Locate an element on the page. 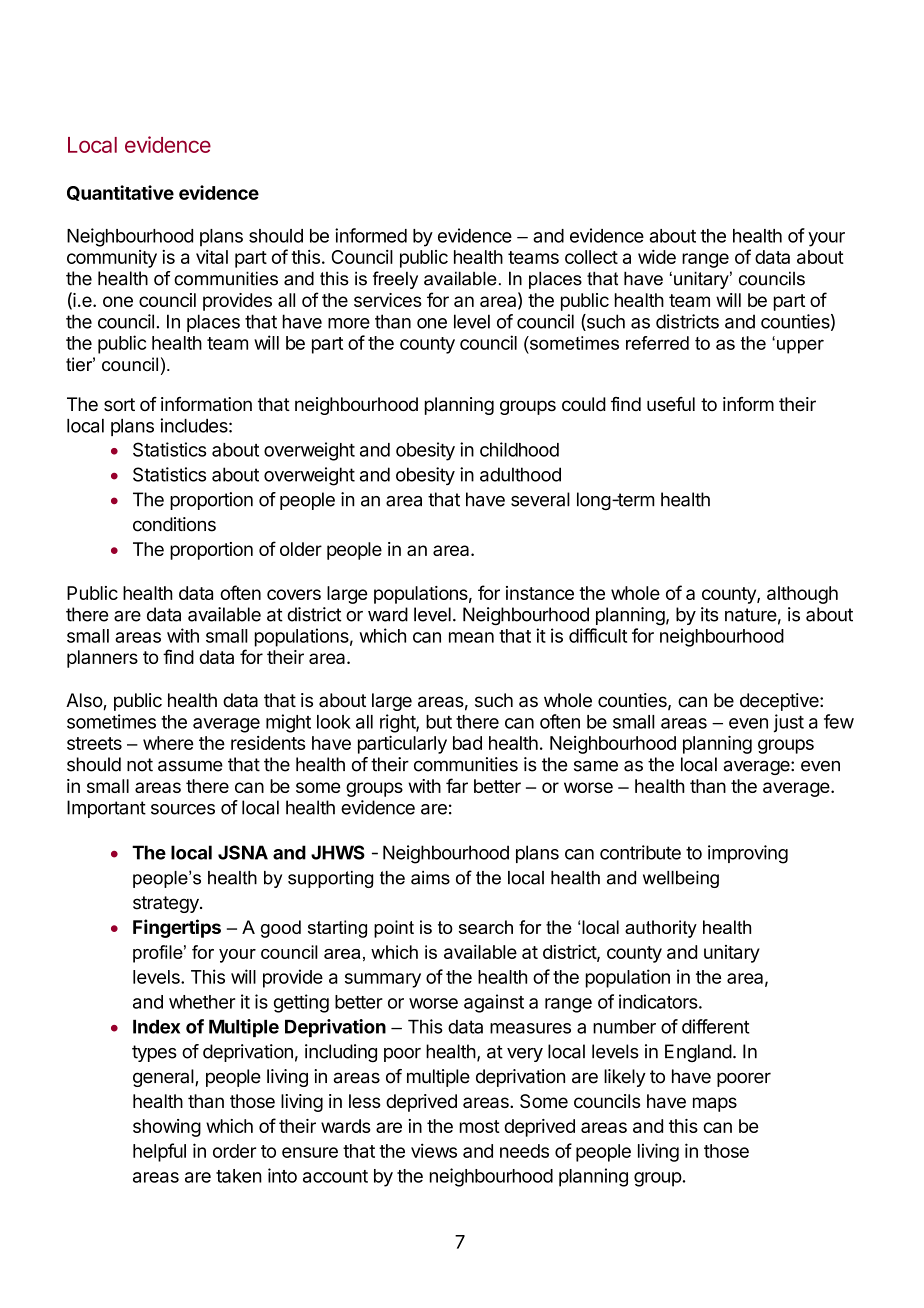  maps is located at coordinates (715, 1104).
